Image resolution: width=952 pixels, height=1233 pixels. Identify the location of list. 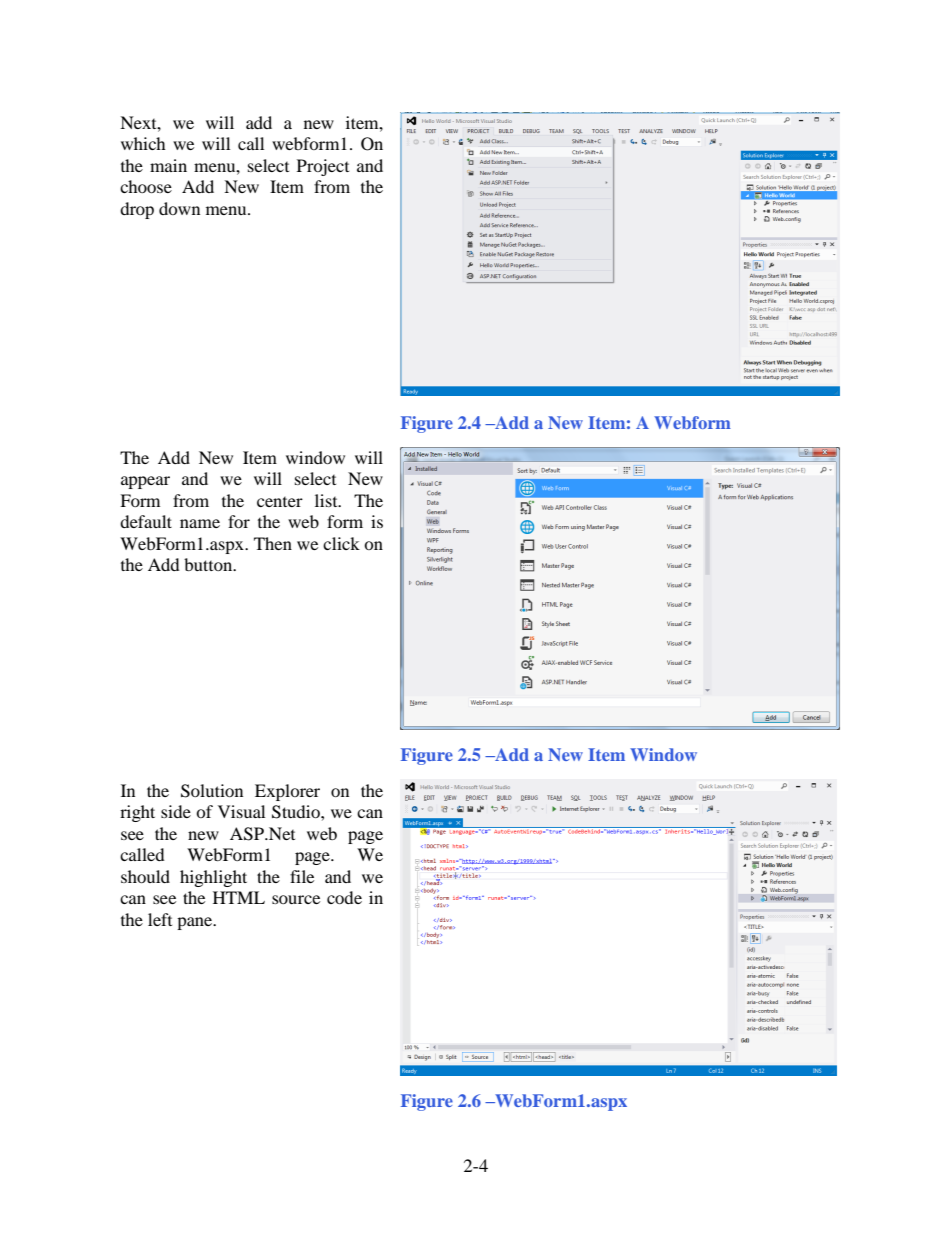
(327, 500).
